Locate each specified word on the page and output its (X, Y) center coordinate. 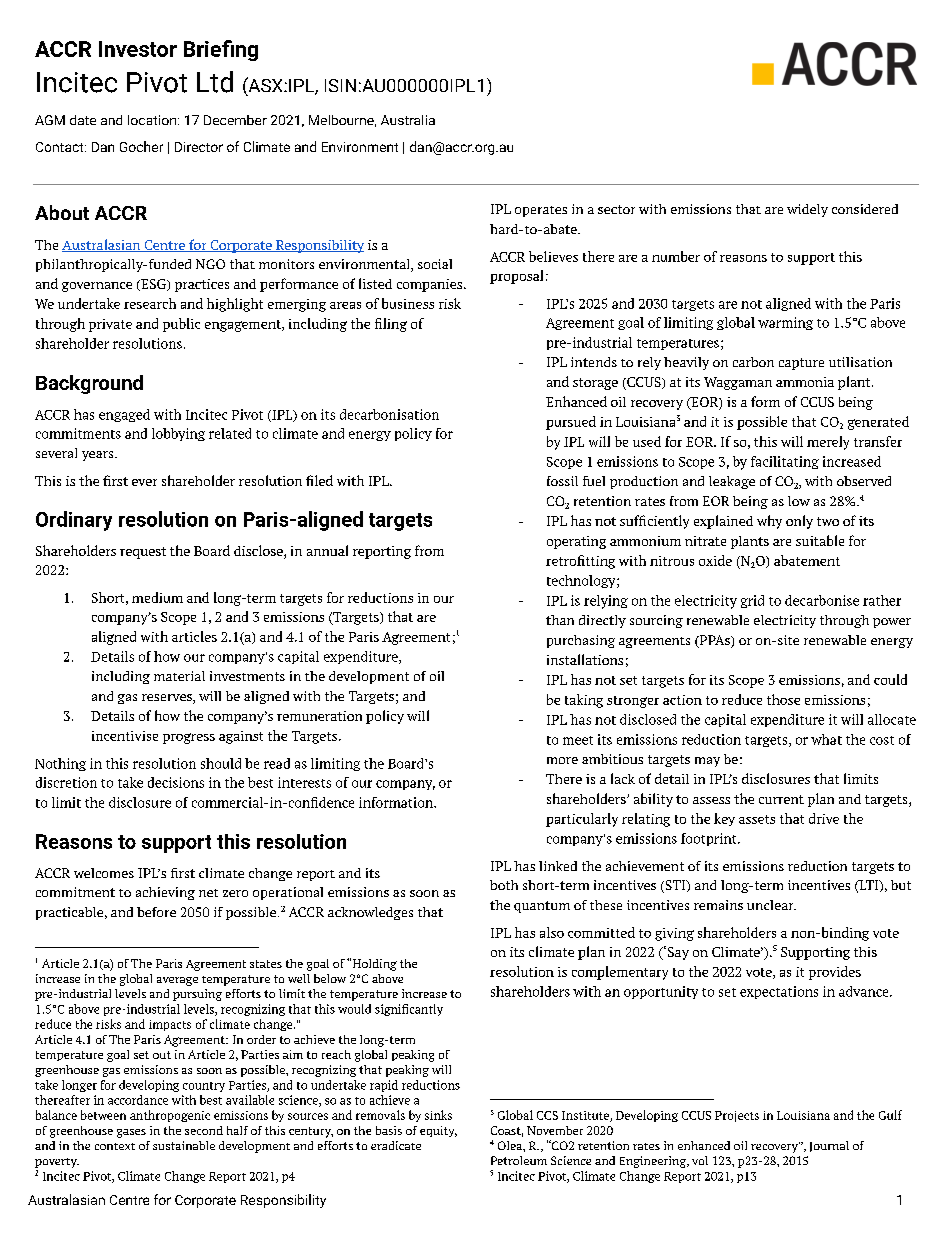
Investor (138, 49)
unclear (771, 905)
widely (807, 210)
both (504, 885)
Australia (408, 120)
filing (391, 325)
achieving (165, 893)
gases (131, 1133)
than (560, 620)
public (181, 325)
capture (801, 364)
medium (157, 597)
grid (752, 601)
